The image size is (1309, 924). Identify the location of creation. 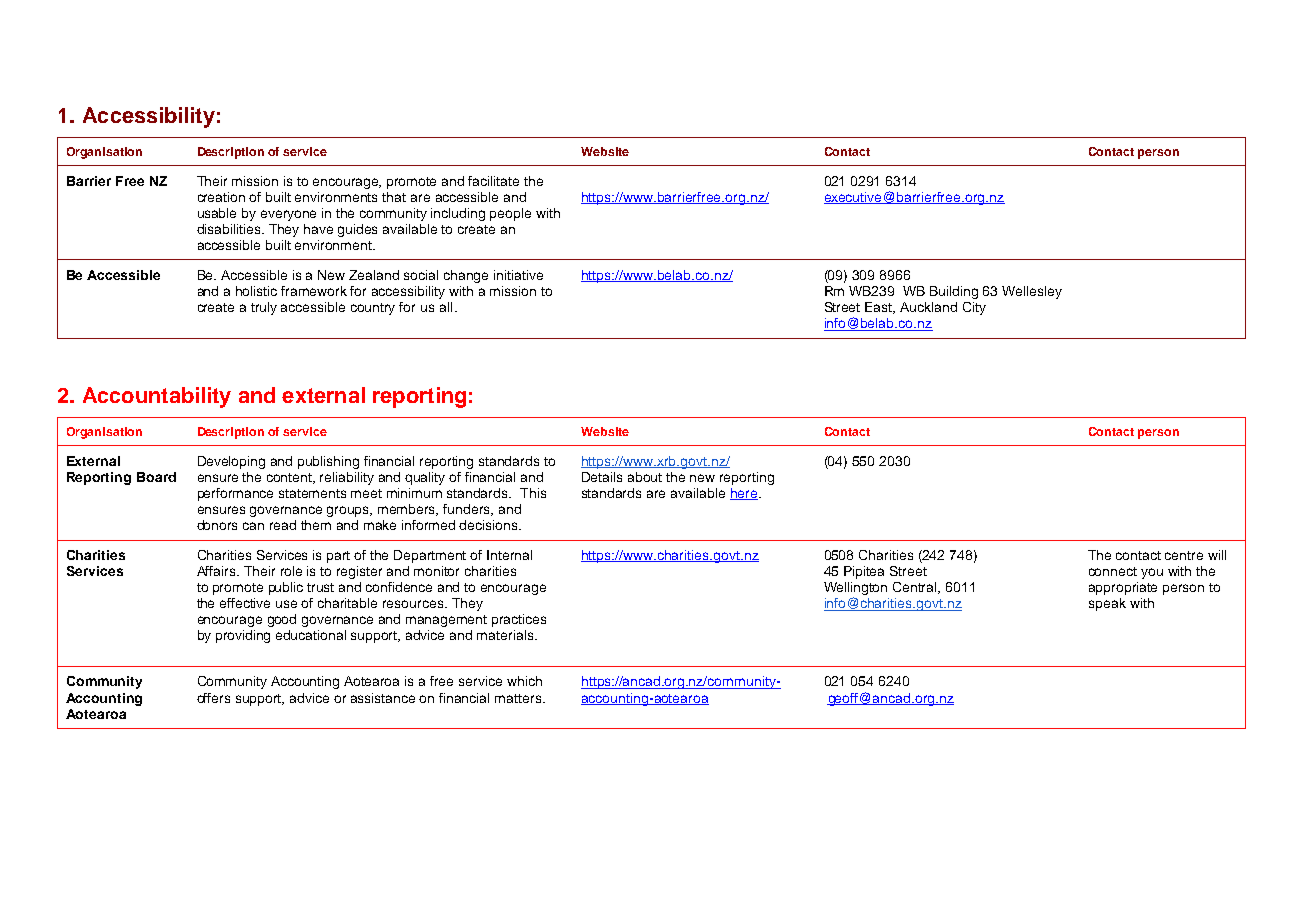
(221, 197).
